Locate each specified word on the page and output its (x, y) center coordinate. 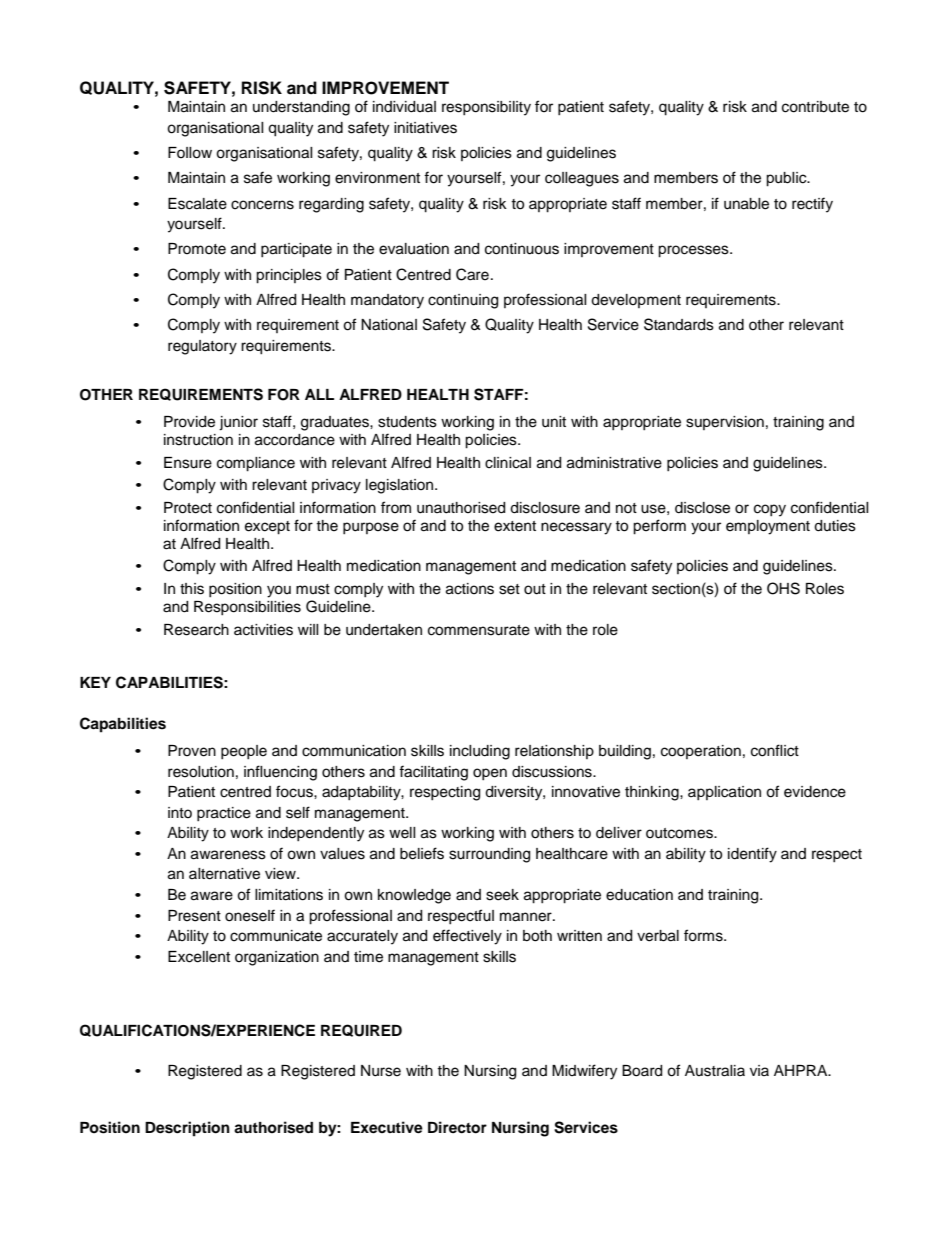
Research (196, 630)
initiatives (425, 128)
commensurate (479, 630)
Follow (190, 153)
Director (457, 1127)
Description (187, 1129)
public (787, 179)
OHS (783, 588)
